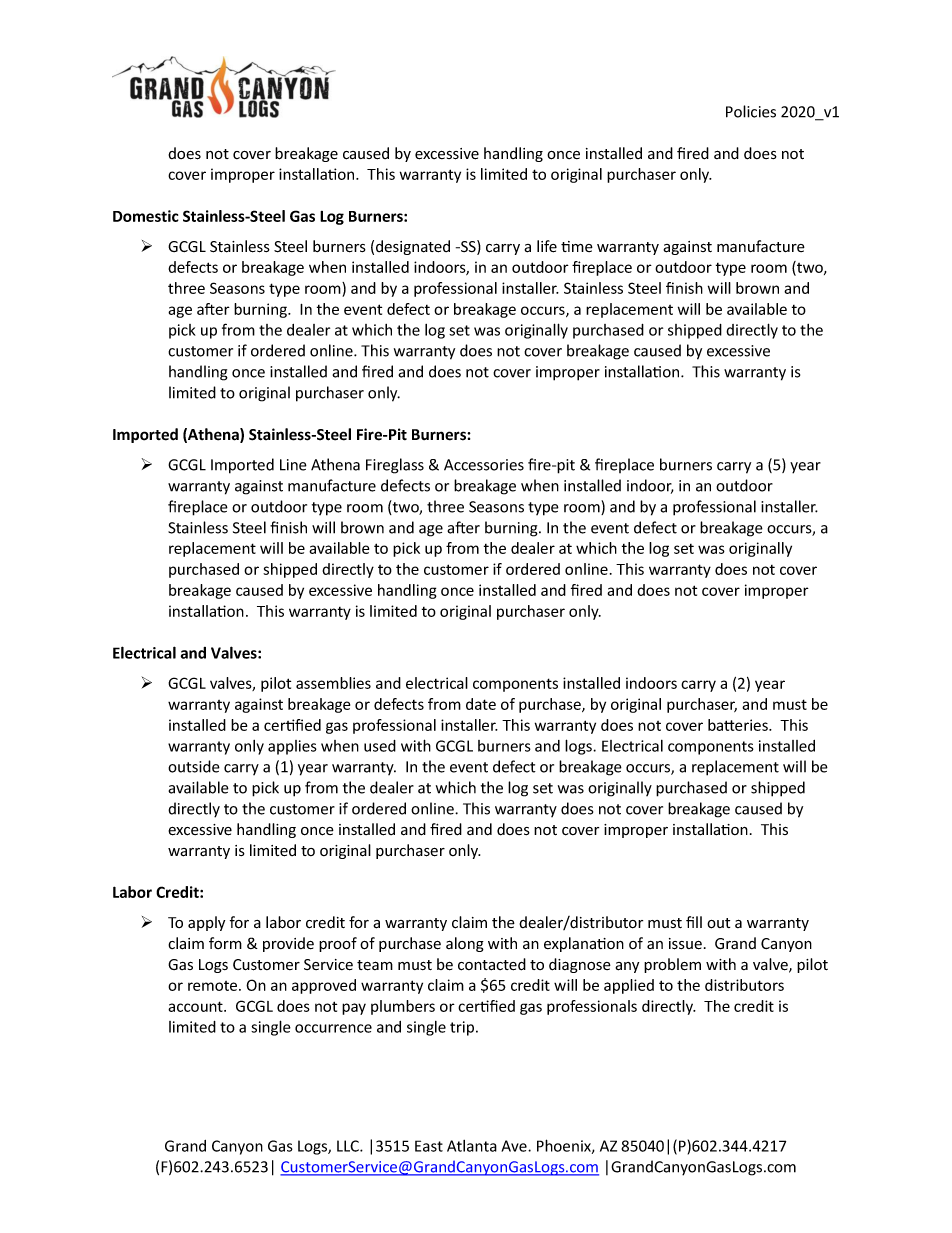  Describe the element at coordinates (751, 111) in the image. I see `Policies` at that location.
